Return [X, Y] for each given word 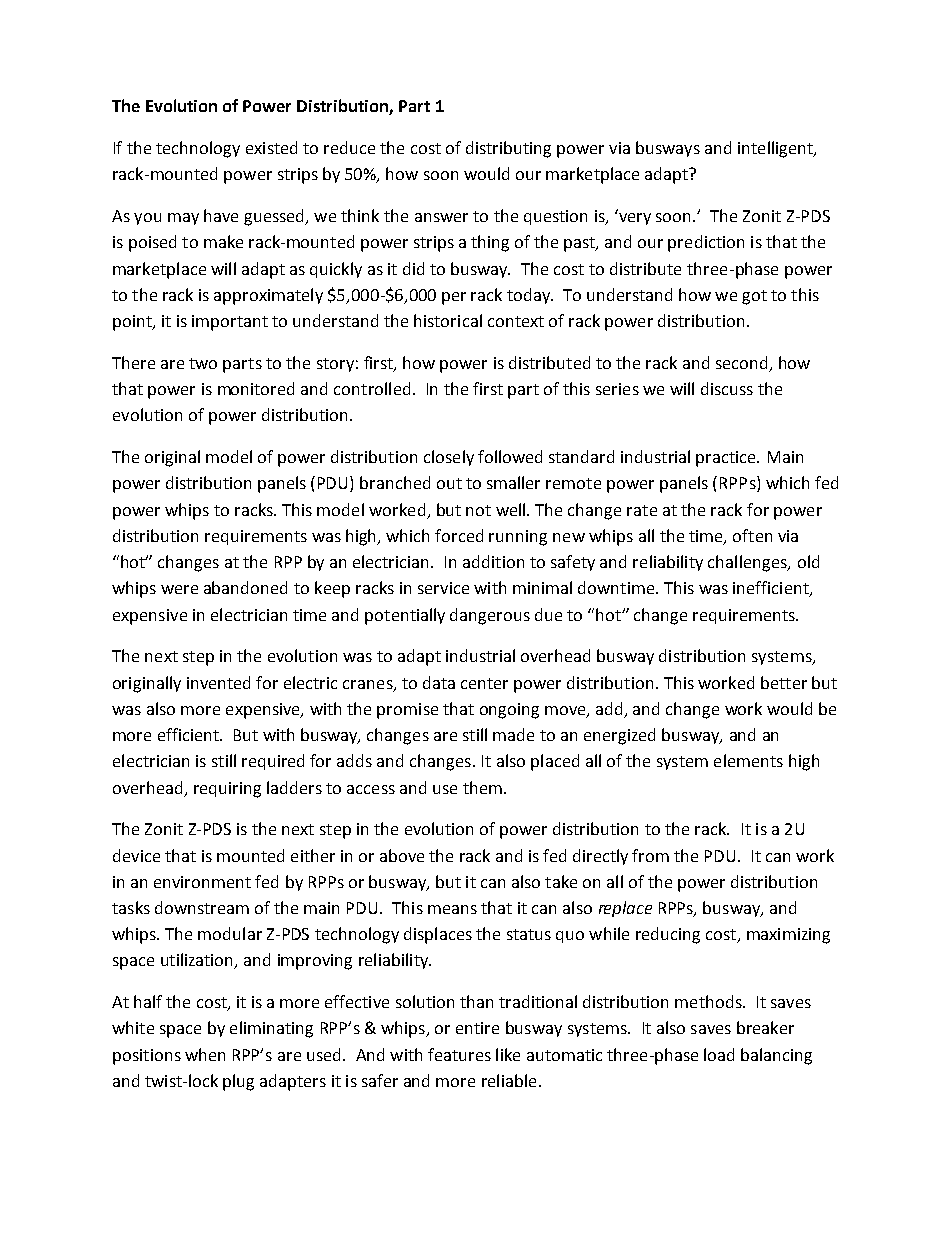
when [205, 1054]
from [650, 855]
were [179, 589]
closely [449, 458]
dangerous [490, 616]
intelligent [776, 149]
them [482, 787]
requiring [227, 790]
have [221, 215]
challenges [748, 563]
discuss [727, 388]
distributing [508, 149]
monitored [256, 388]
